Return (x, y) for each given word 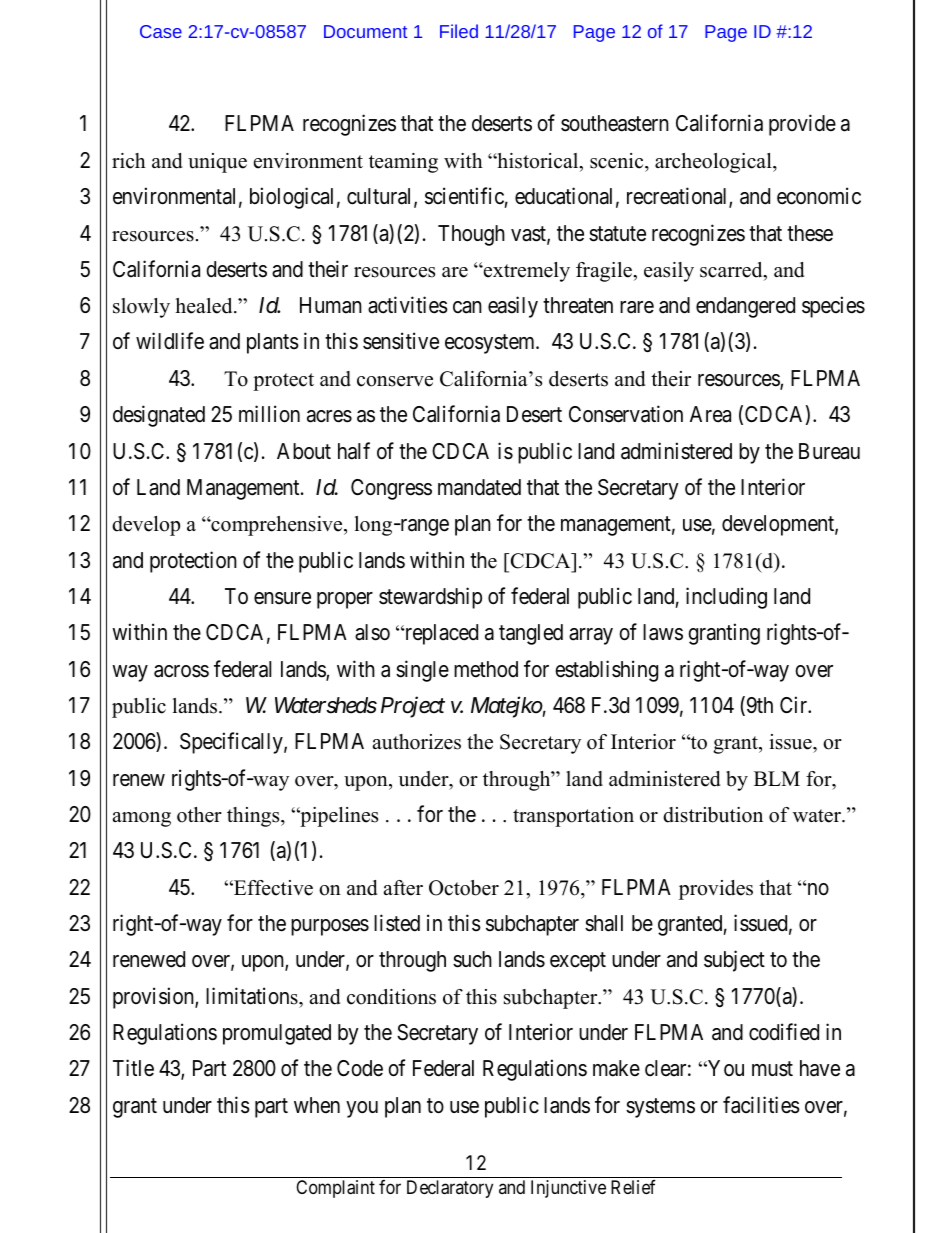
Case (161, 31)
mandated (479, 487)
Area (710, 414)
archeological (714, 163)
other (199, 815)
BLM (777, 778)
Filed (459, 31)
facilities (761, 1105)
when (317, 1105)
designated (159, 416)
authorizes (417, 742)
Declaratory (450, 1189)
